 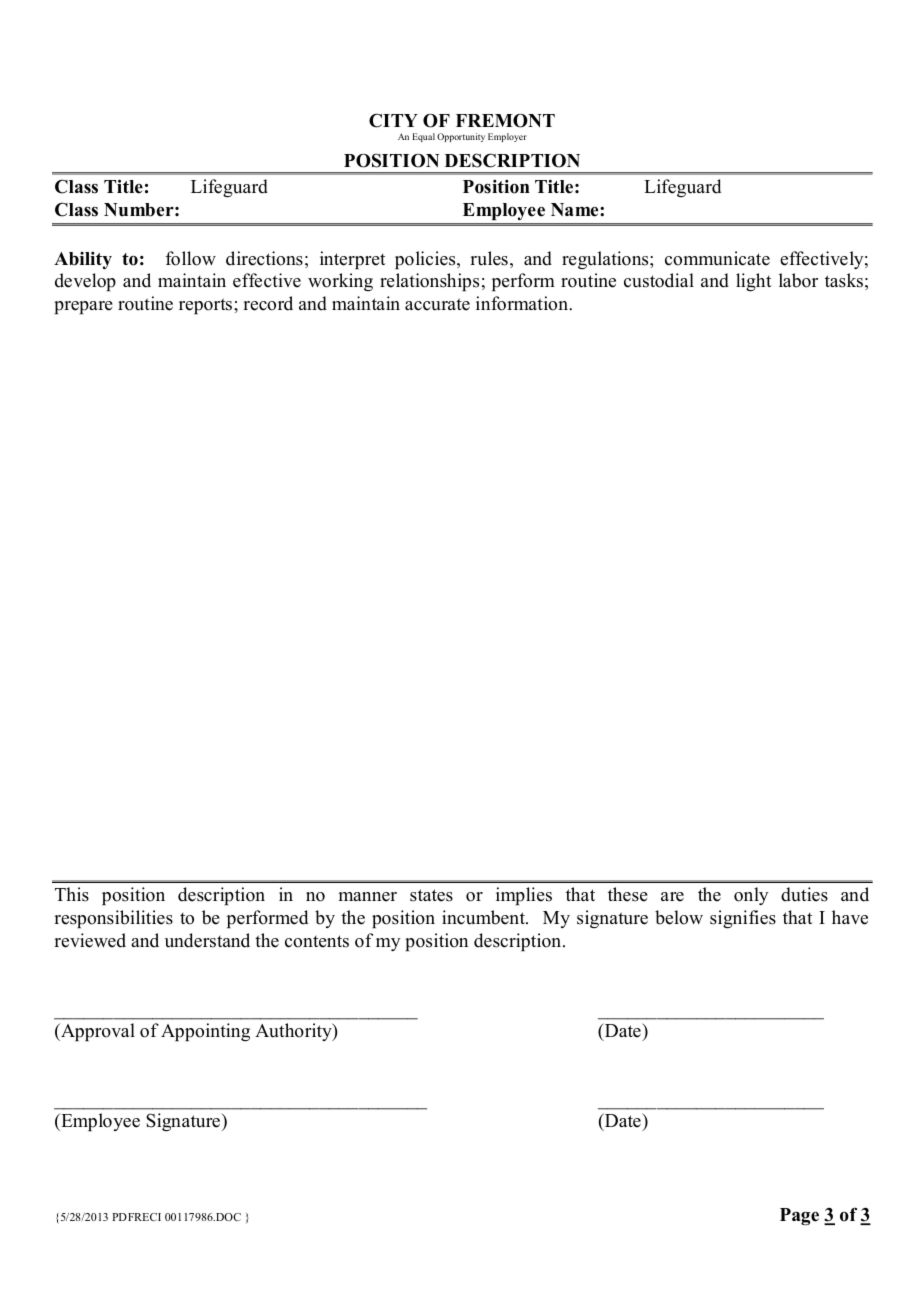 What do you see at coordinates (799, 1217) in the page?
I see `Page` at bounding box center [799, 1217].
